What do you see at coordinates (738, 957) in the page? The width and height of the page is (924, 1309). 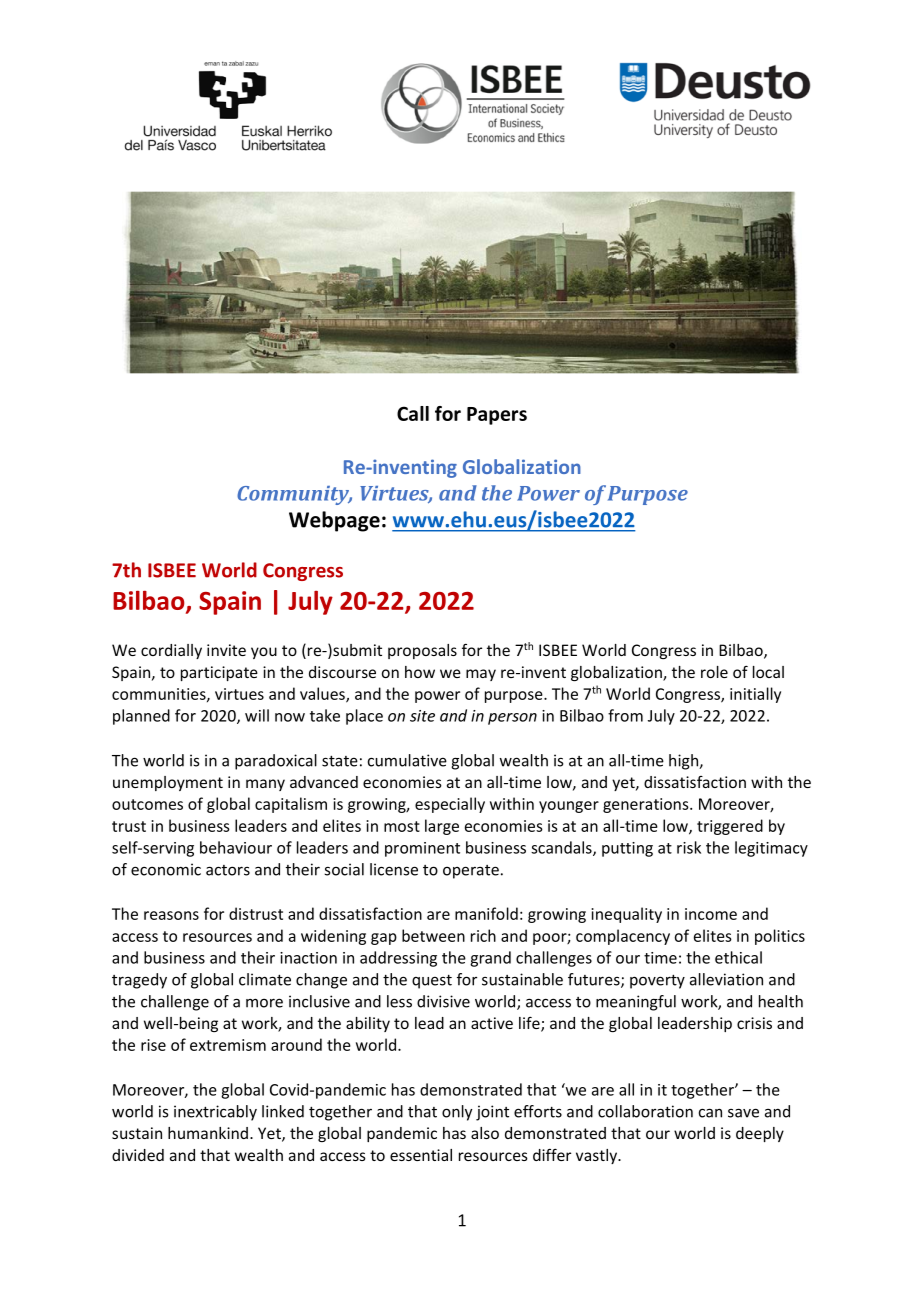 I see `ethical` at bounding box center [738, 957].
